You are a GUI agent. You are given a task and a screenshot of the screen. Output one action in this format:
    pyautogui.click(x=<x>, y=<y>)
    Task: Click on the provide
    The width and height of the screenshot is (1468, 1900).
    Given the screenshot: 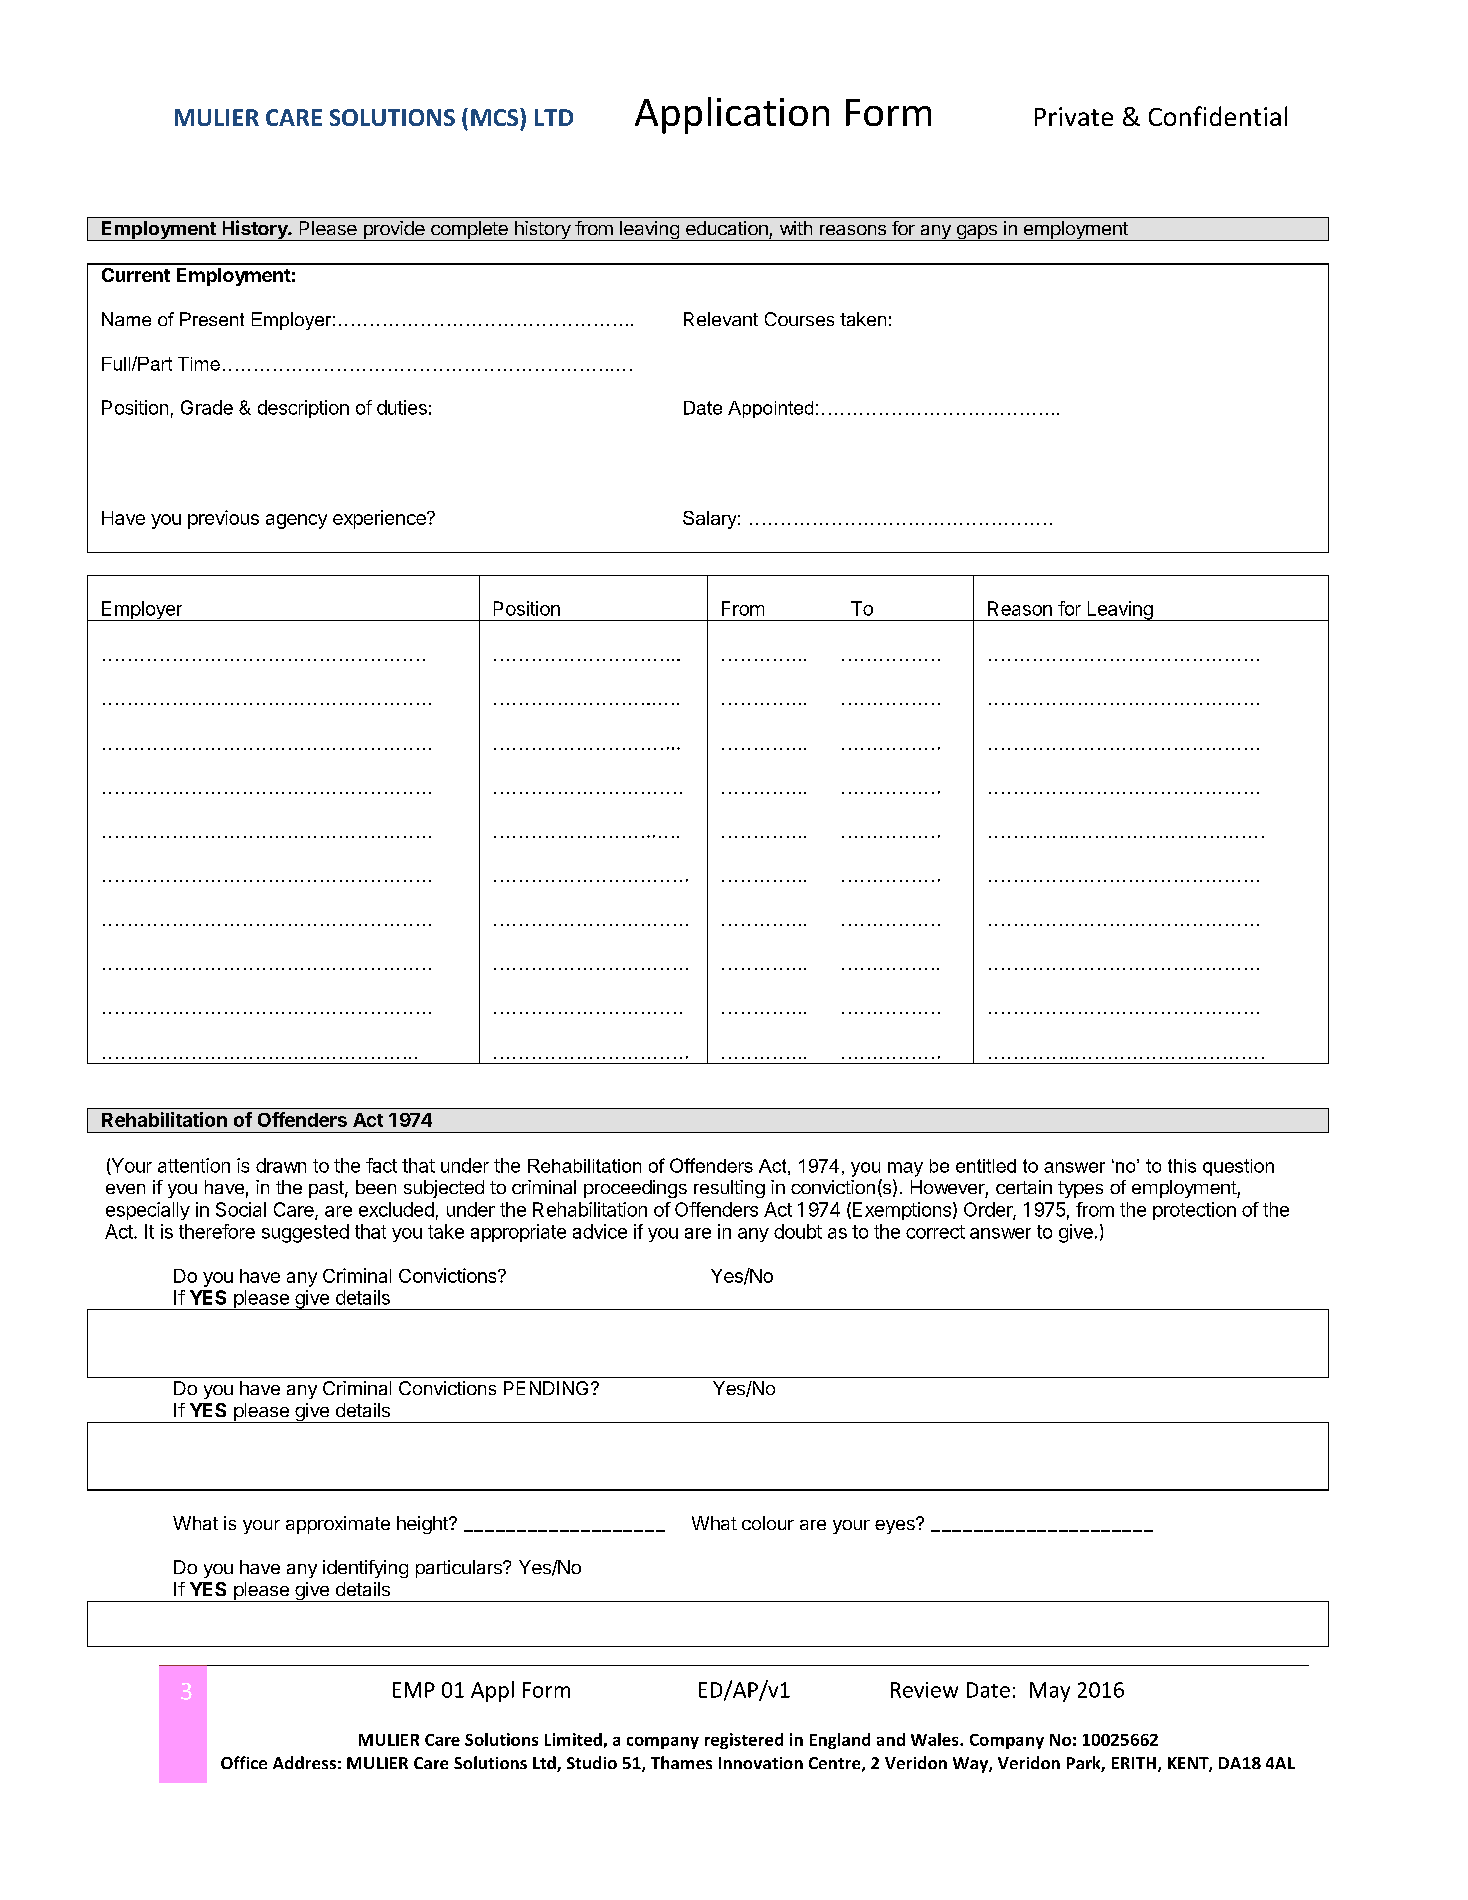 What is the action you would take?
    pyautogui.click(x=394, y=231)
